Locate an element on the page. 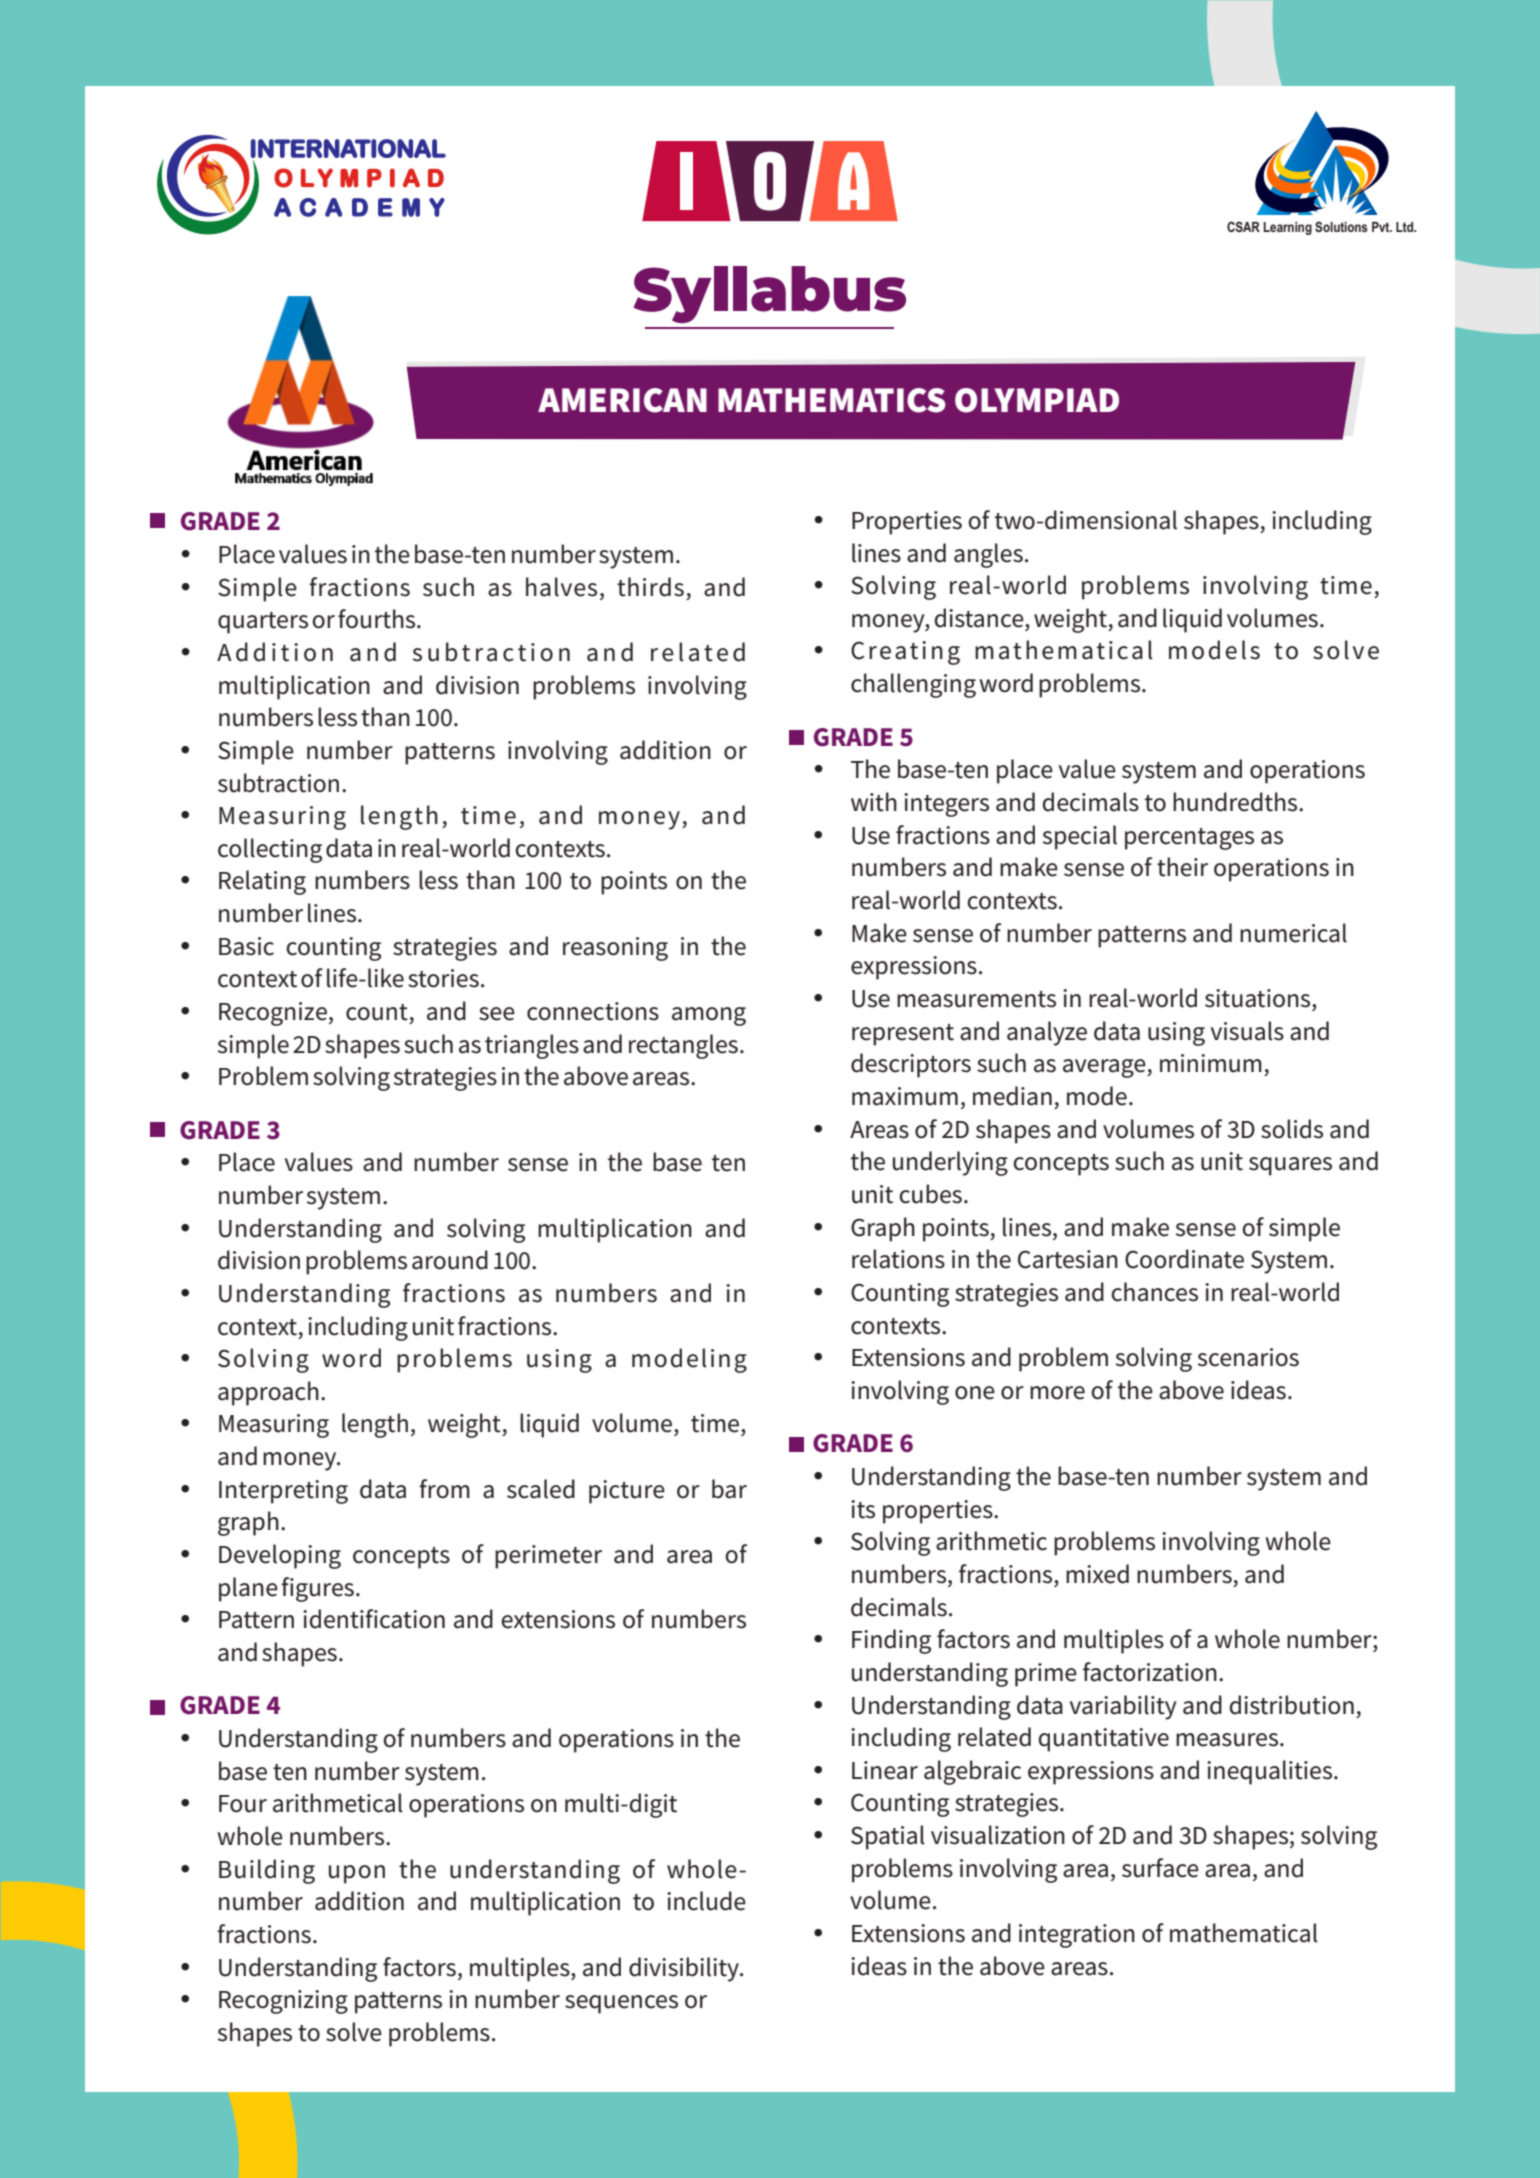  maximum is located at coordinates (905, 1096).
